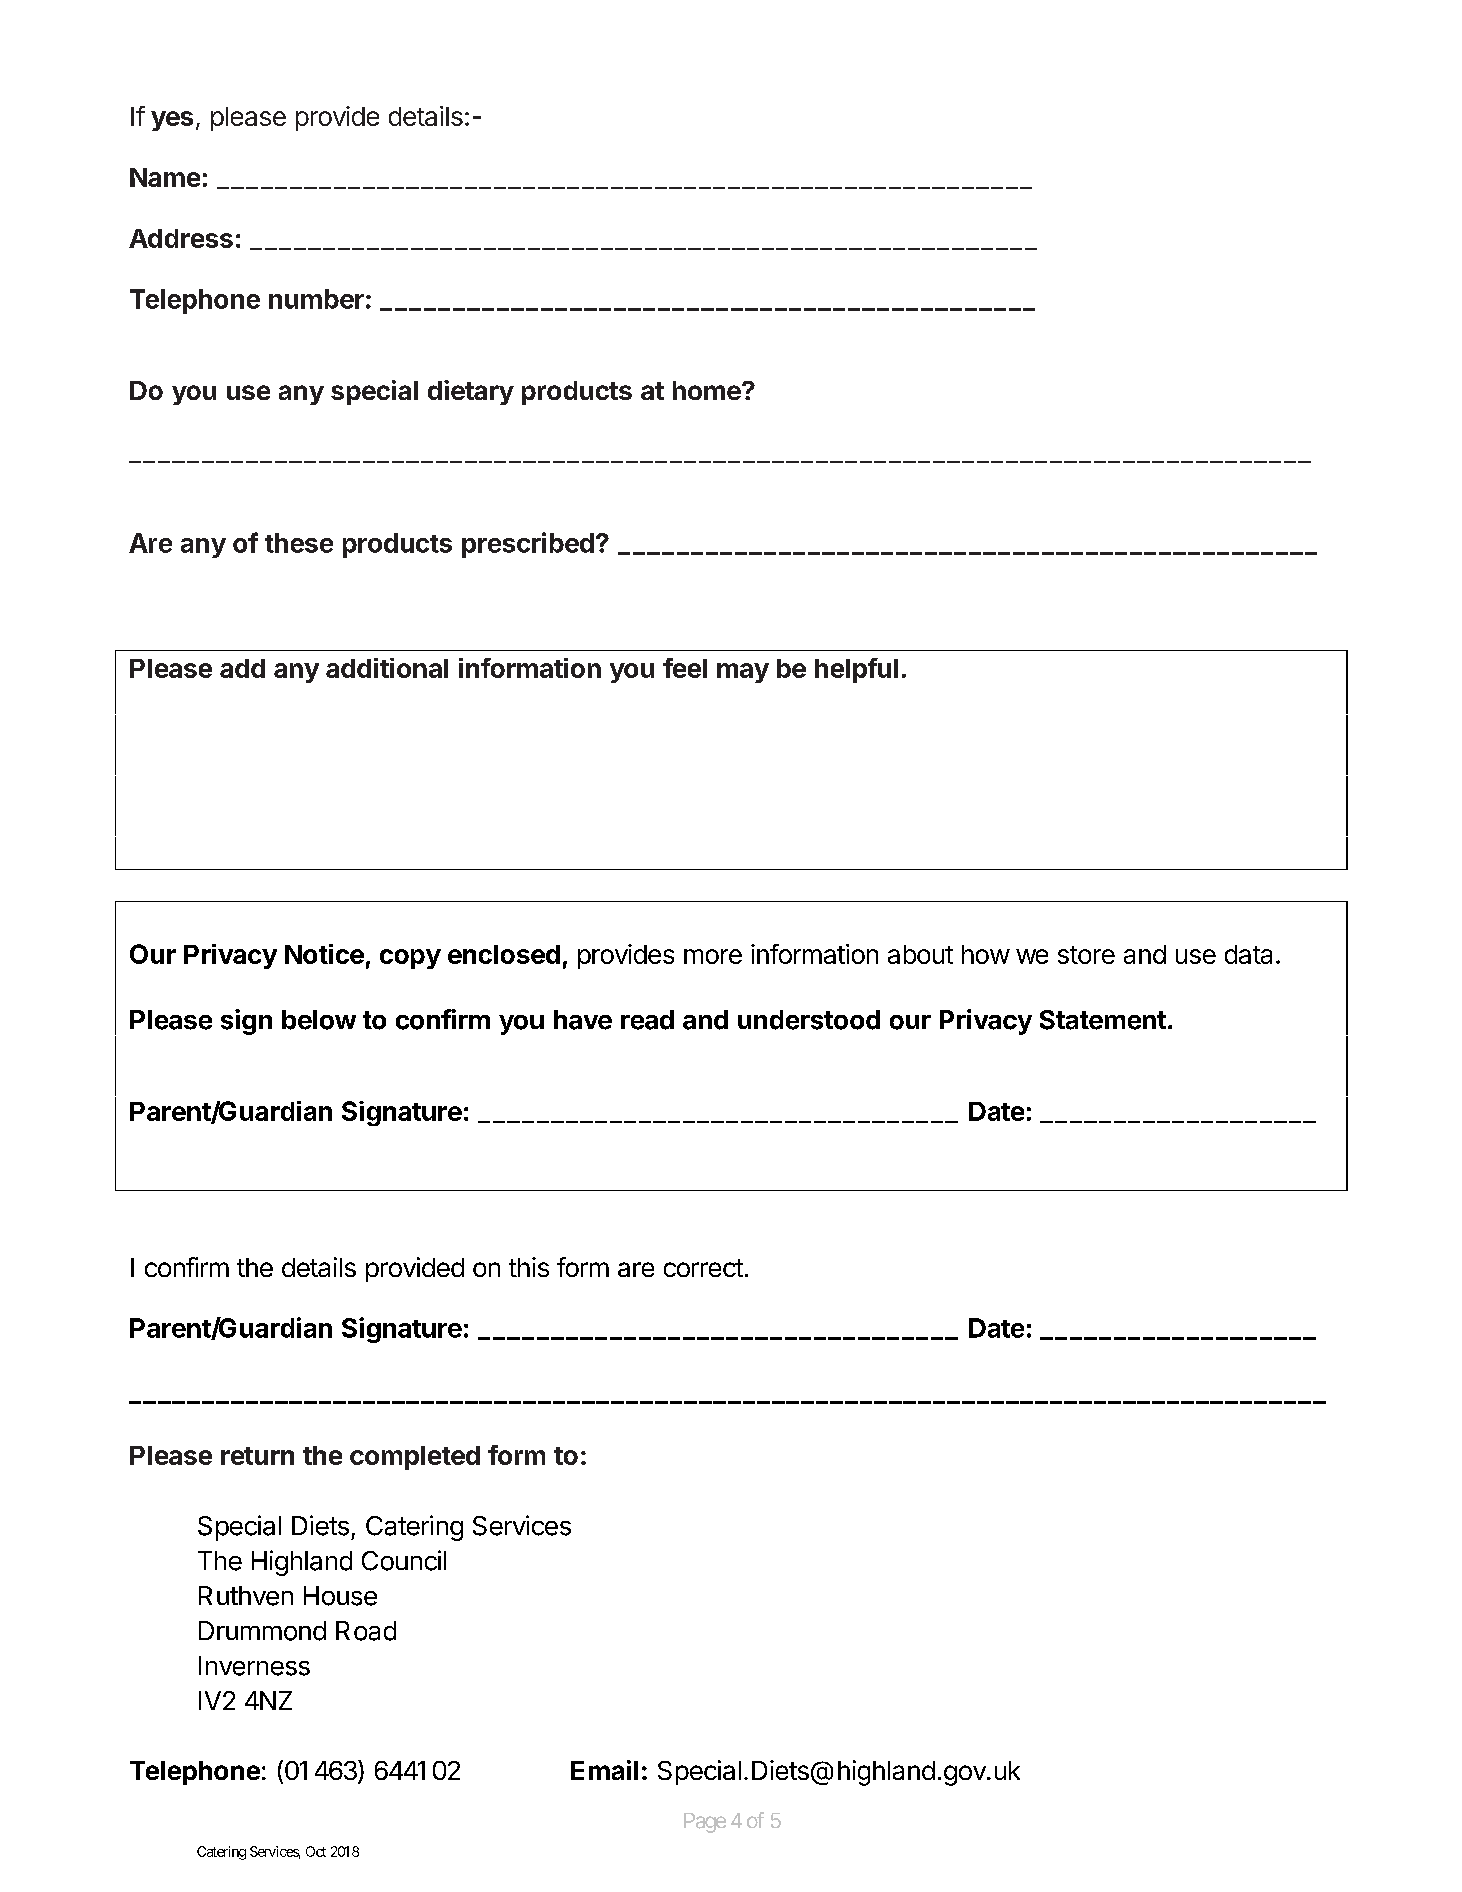 The width and height of the document is (1462, 1892). I want to click on Oct, so click(316, 1851).
